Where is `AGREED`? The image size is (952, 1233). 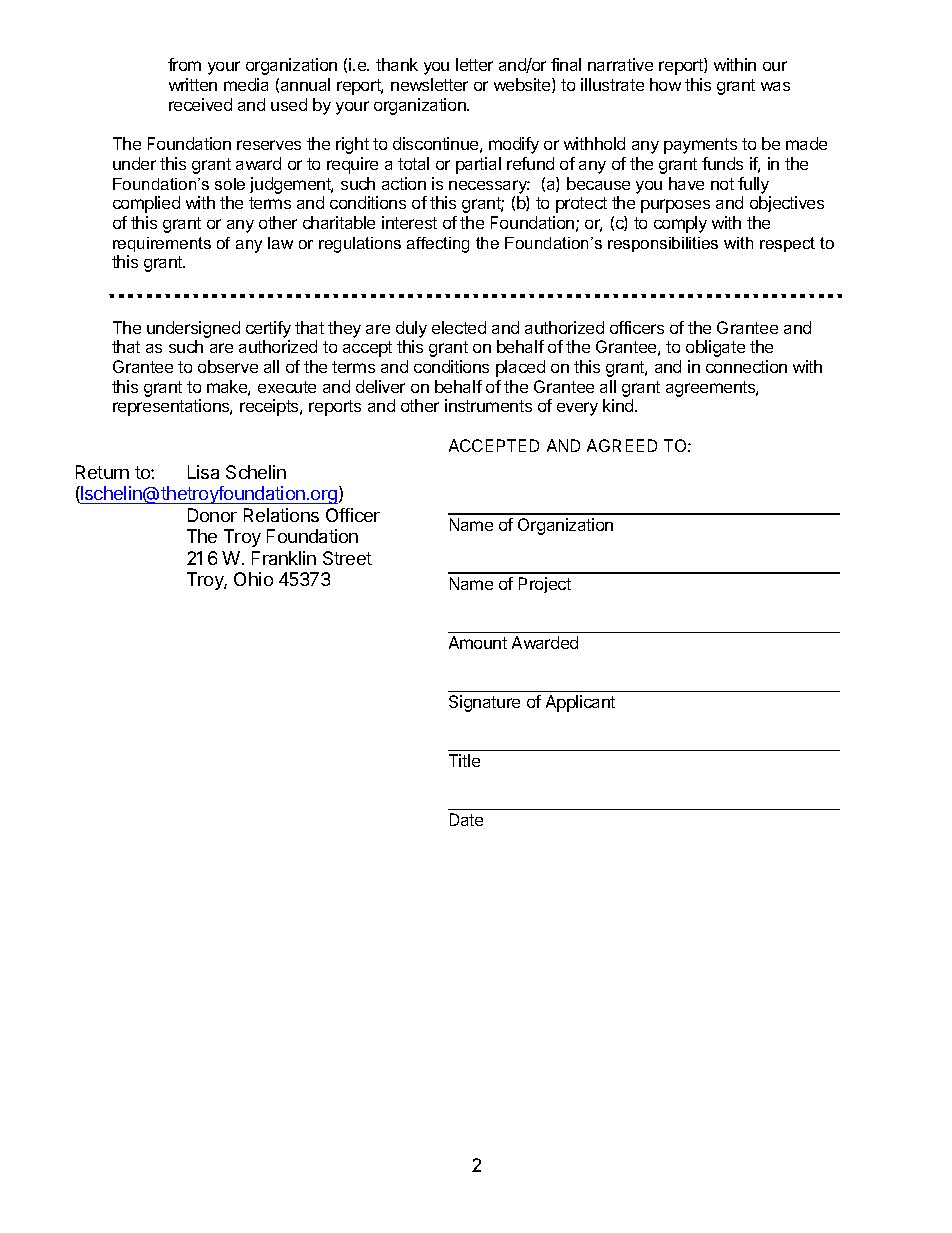 AGREED is located at coordinates (622, 445).
